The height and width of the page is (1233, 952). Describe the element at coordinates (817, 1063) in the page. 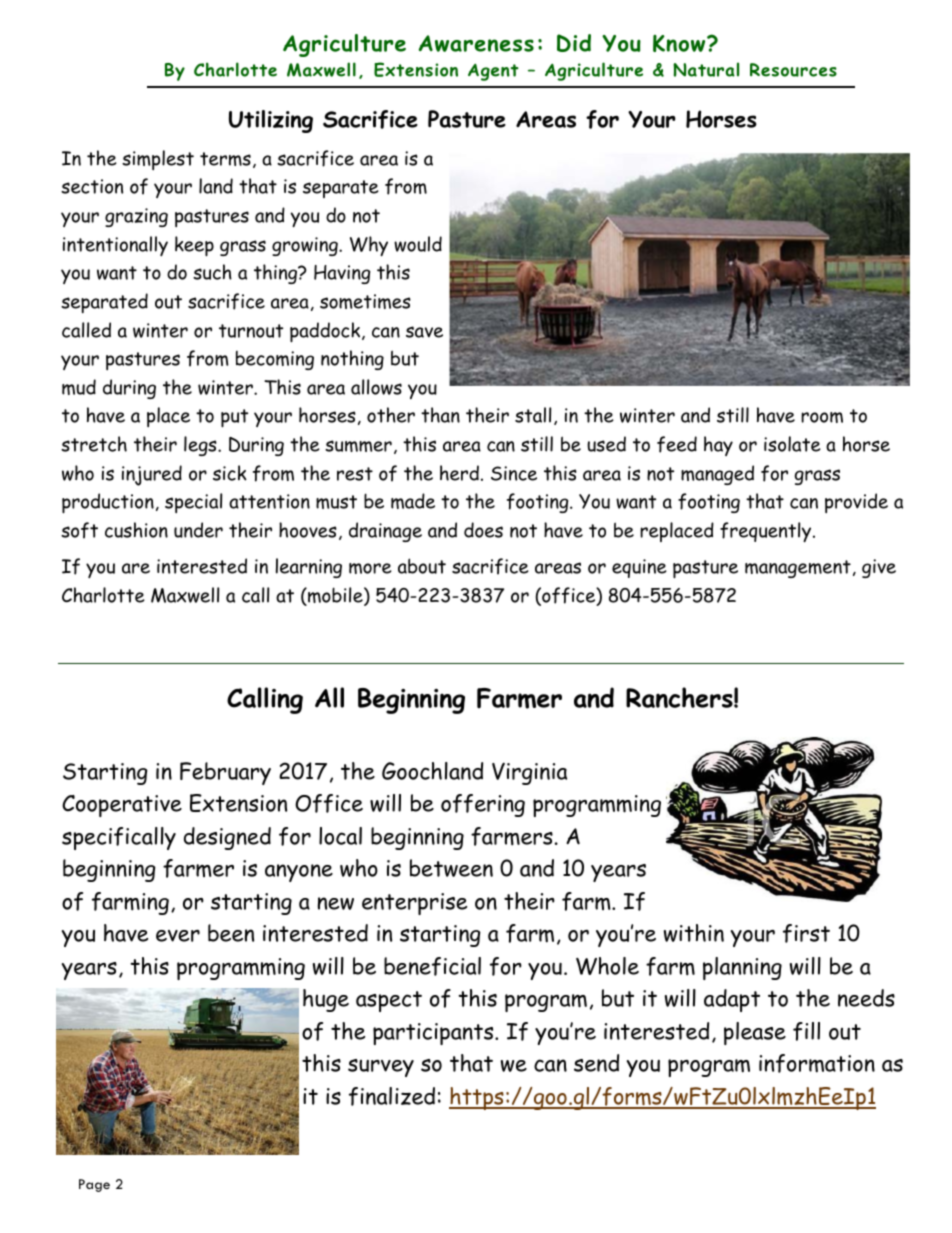

I see `information` at that location.
